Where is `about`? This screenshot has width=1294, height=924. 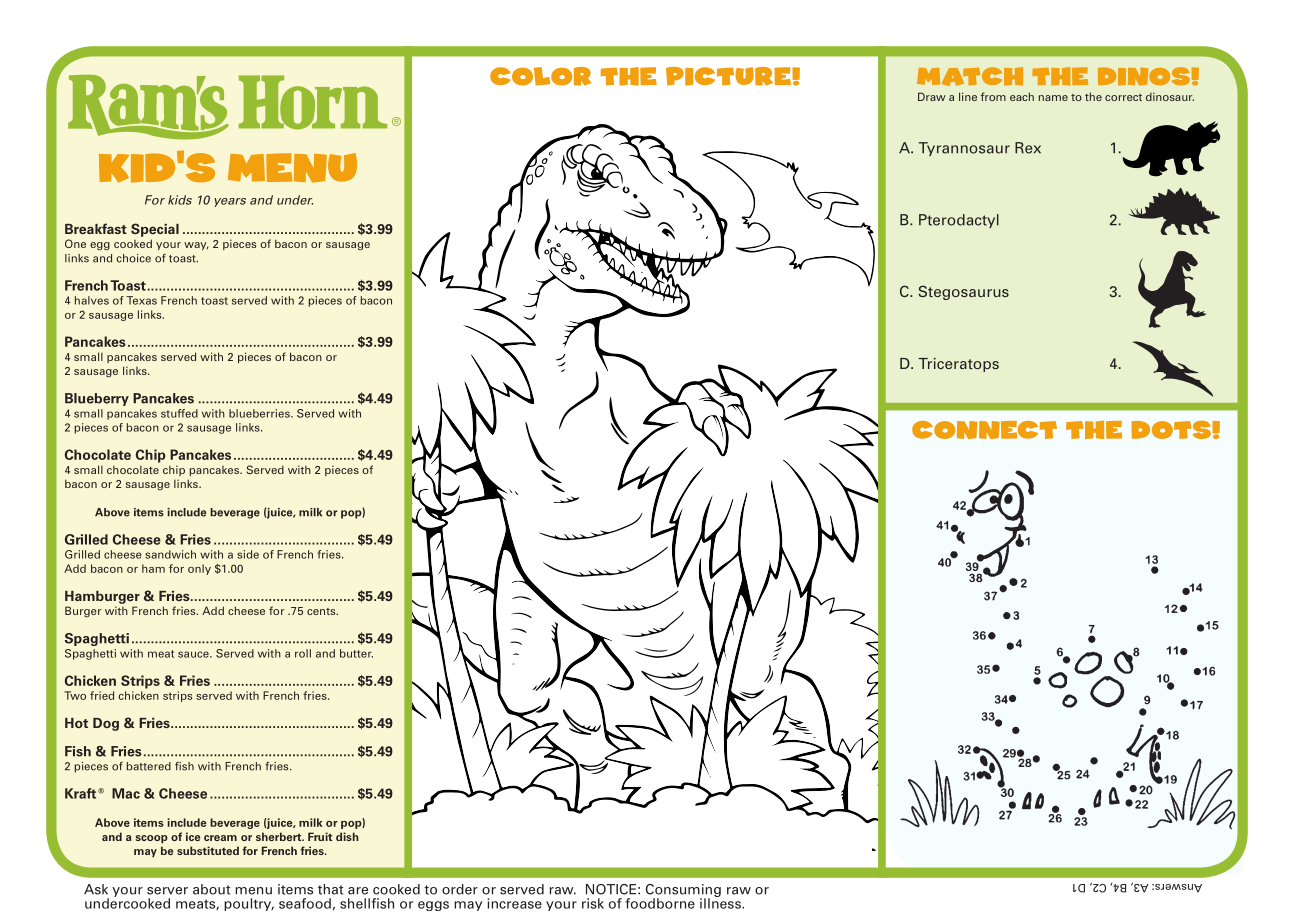 about is located at coordinates (212, 889).
